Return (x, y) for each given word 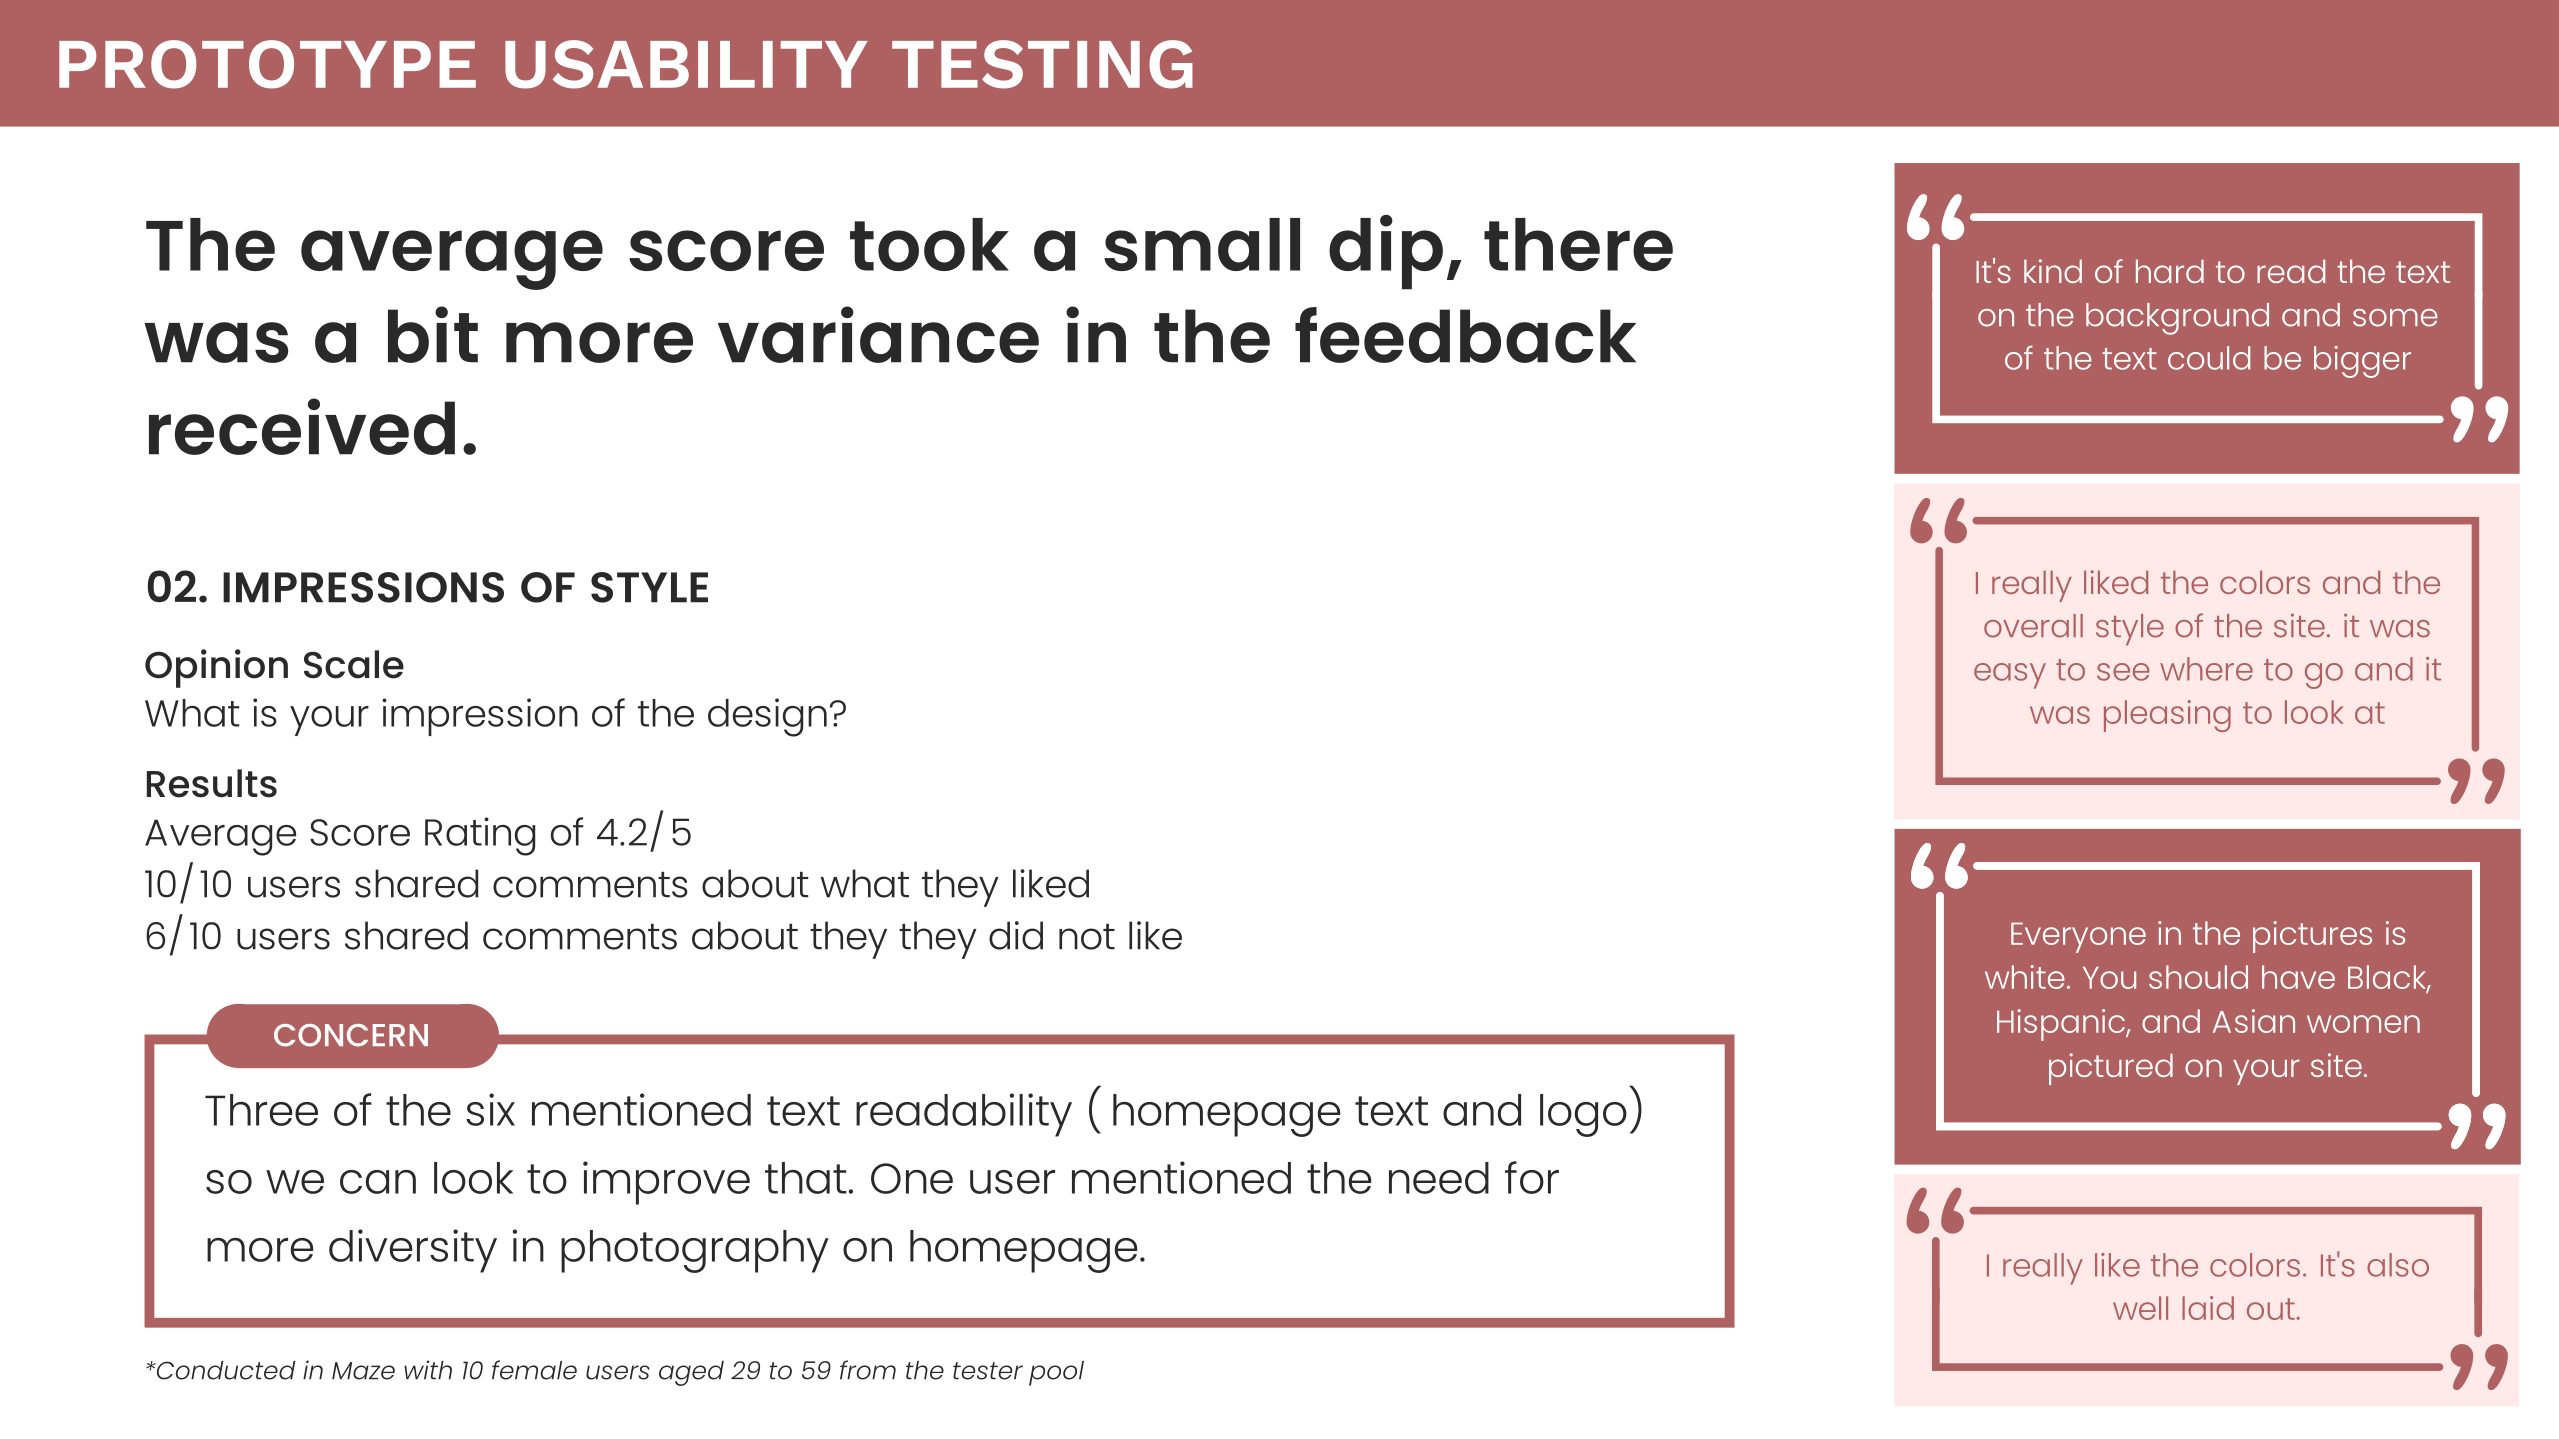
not (1087, 937)
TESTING (1042, 64)
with (428, 1370)
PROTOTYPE (267, 64)
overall (2033, 626)
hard (2170, 271)
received (302, 426)
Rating (480, 836)
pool (1056, 1373)
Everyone (2078, 937)
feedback (1465, 335)
